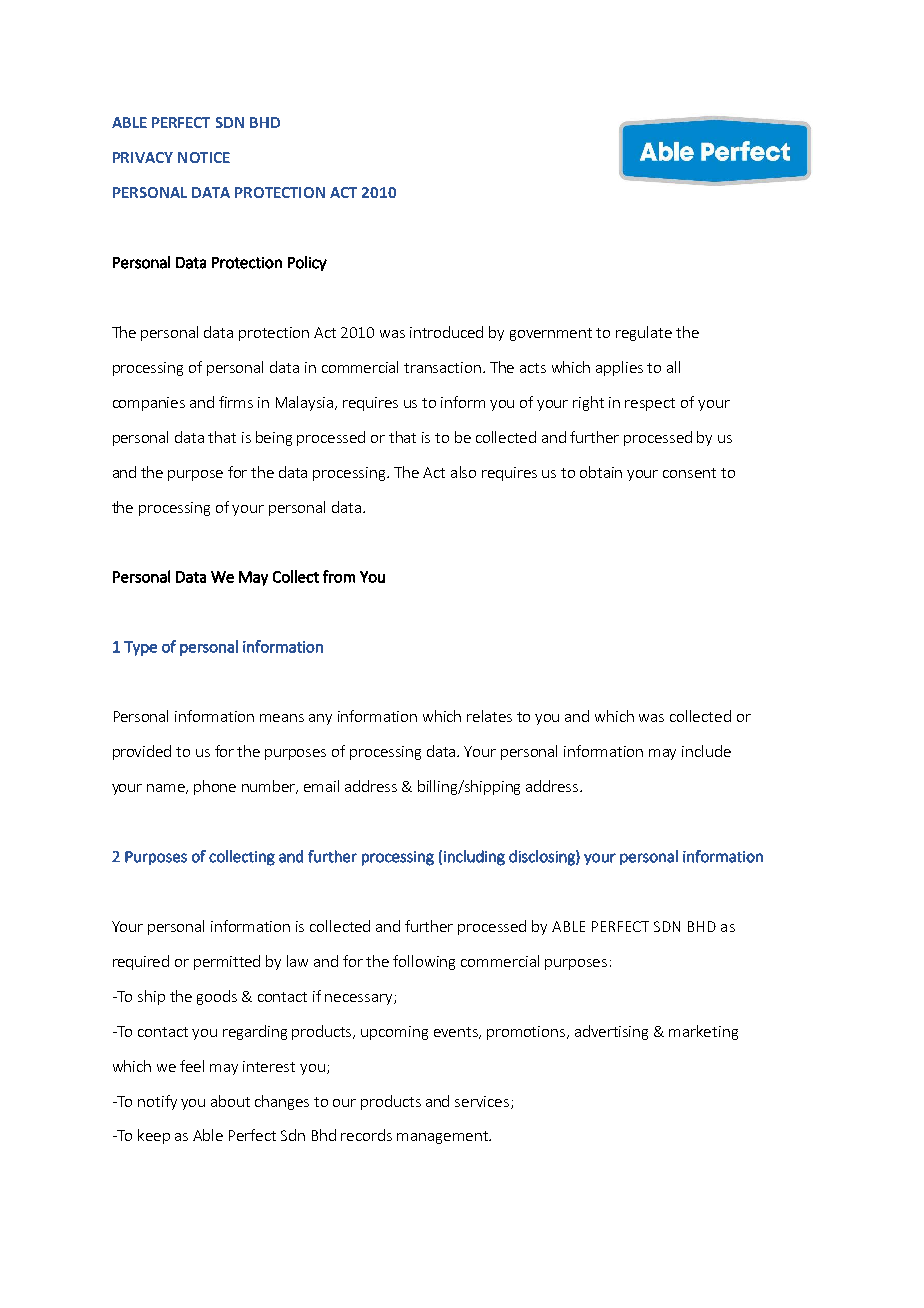 The width and height of the screenshot is (924, 1308). What do you see at coordinates (307, 263) in the screenshot?
I see `Policy` at bounding box center [307, 263].
